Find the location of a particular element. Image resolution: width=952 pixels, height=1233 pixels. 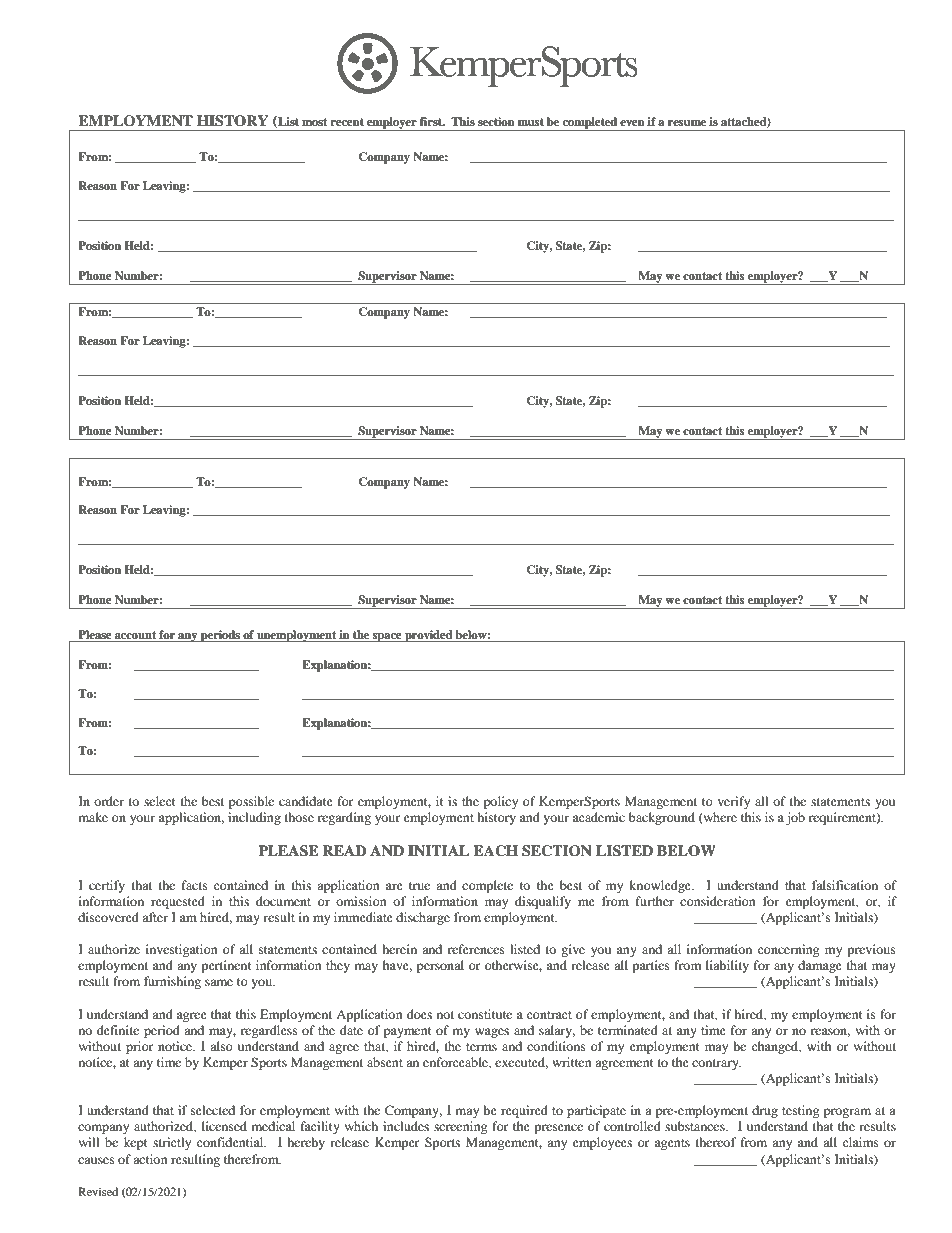

account is located at coordinates (135, 635).
